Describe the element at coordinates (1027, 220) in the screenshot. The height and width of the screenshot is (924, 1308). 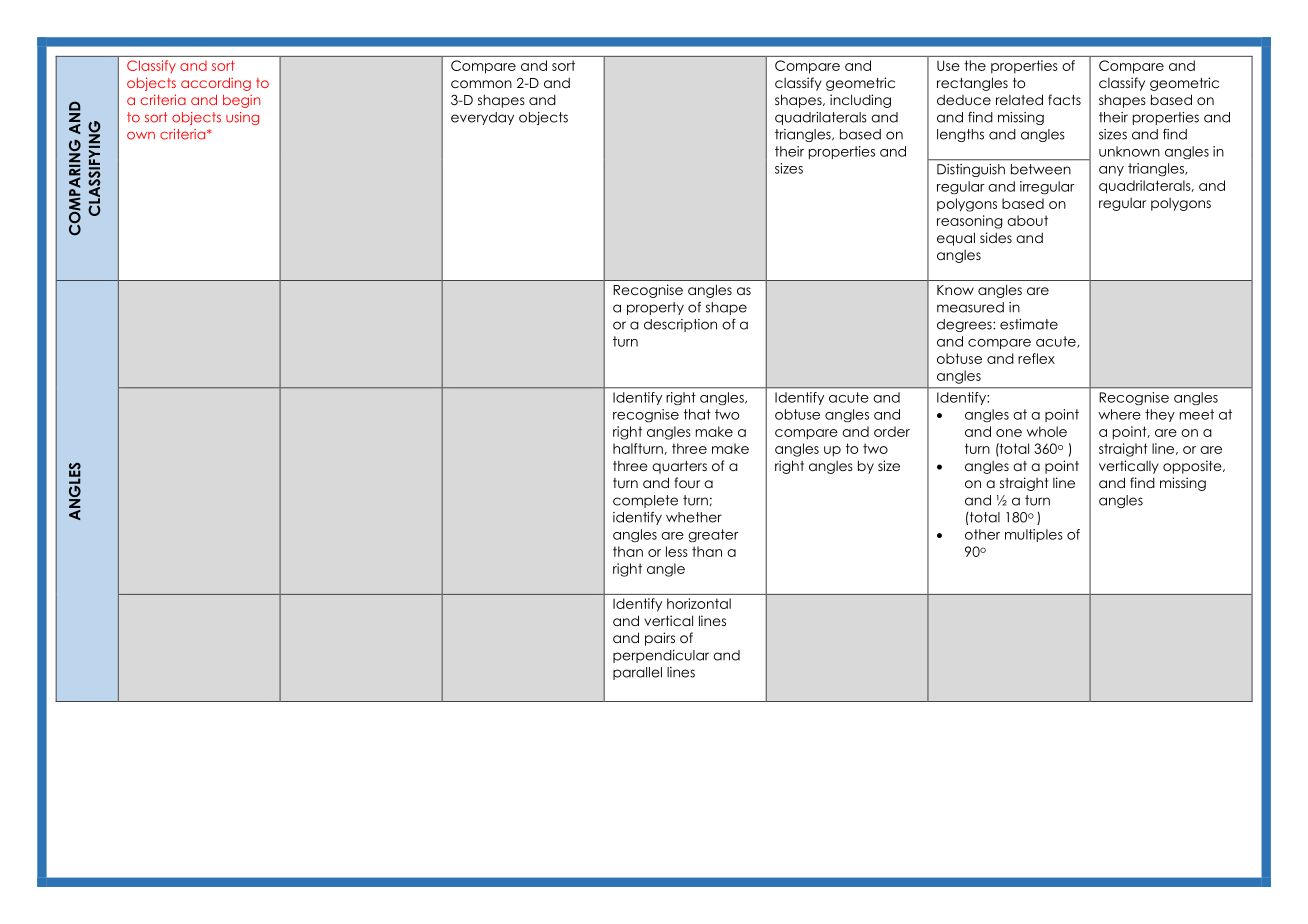
I see `about` at that location.
